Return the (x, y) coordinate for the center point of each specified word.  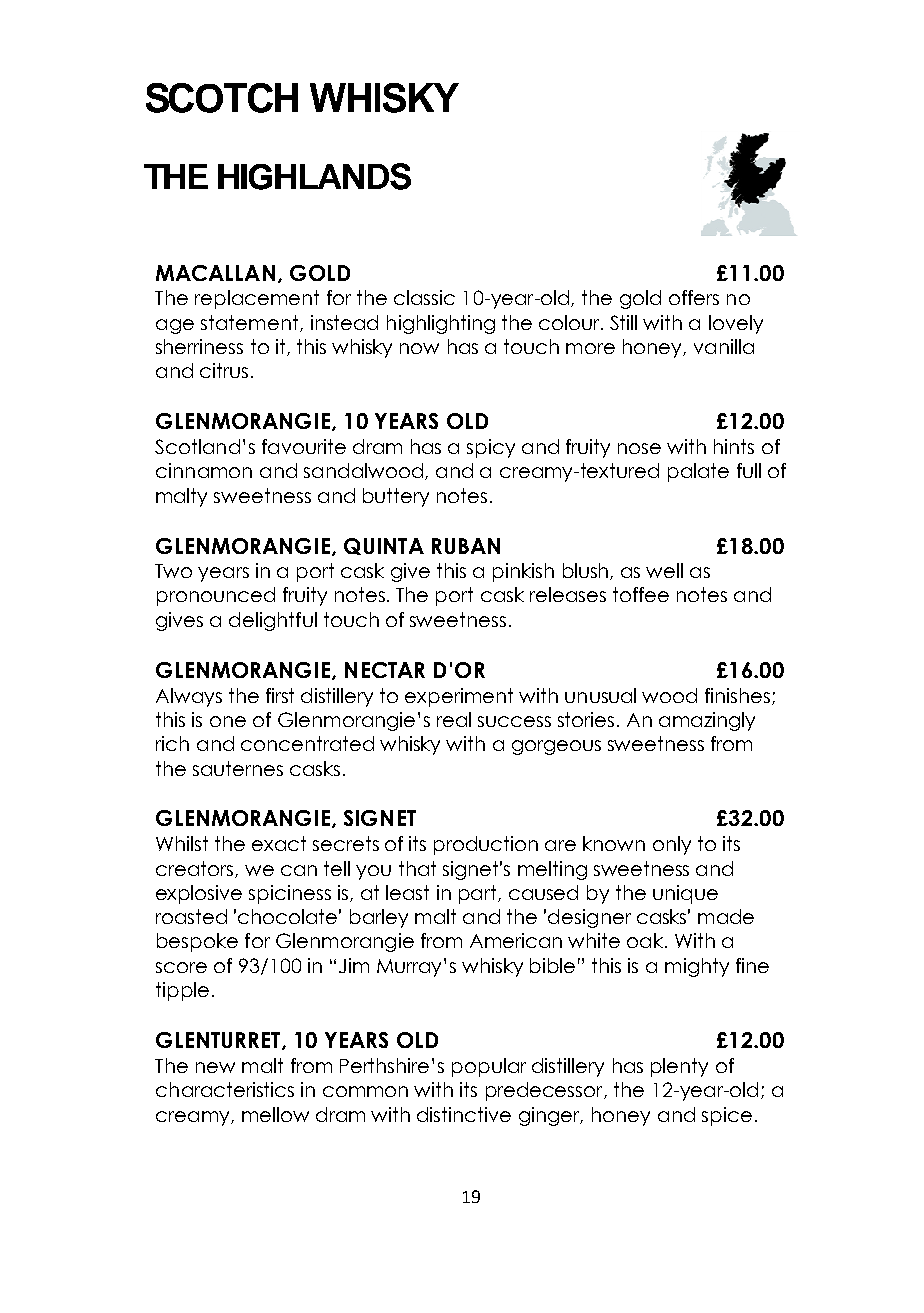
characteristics (225, 1089)
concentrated (307, 743)
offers (694, 297)
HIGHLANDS (314, 176)
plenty (679, 1067)
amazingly (707, 721)
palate (698, 472)
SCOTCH (222, 98)
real (454, 719)
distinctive (464, 1114)
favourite (304, 446)
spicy (491, 448)
